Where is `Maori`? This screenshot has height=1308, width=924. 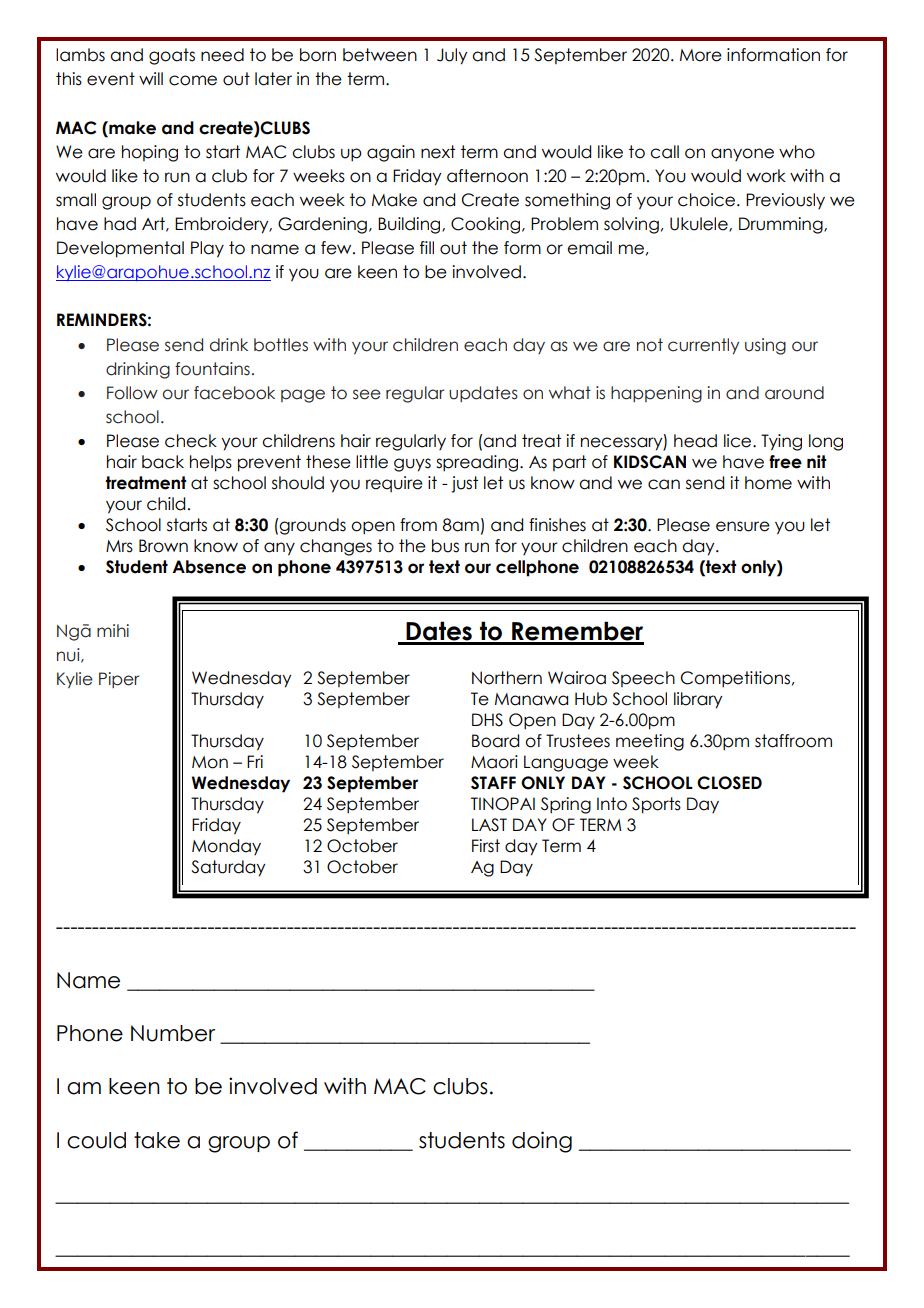
Maori is located at coordinates (494, 762).
